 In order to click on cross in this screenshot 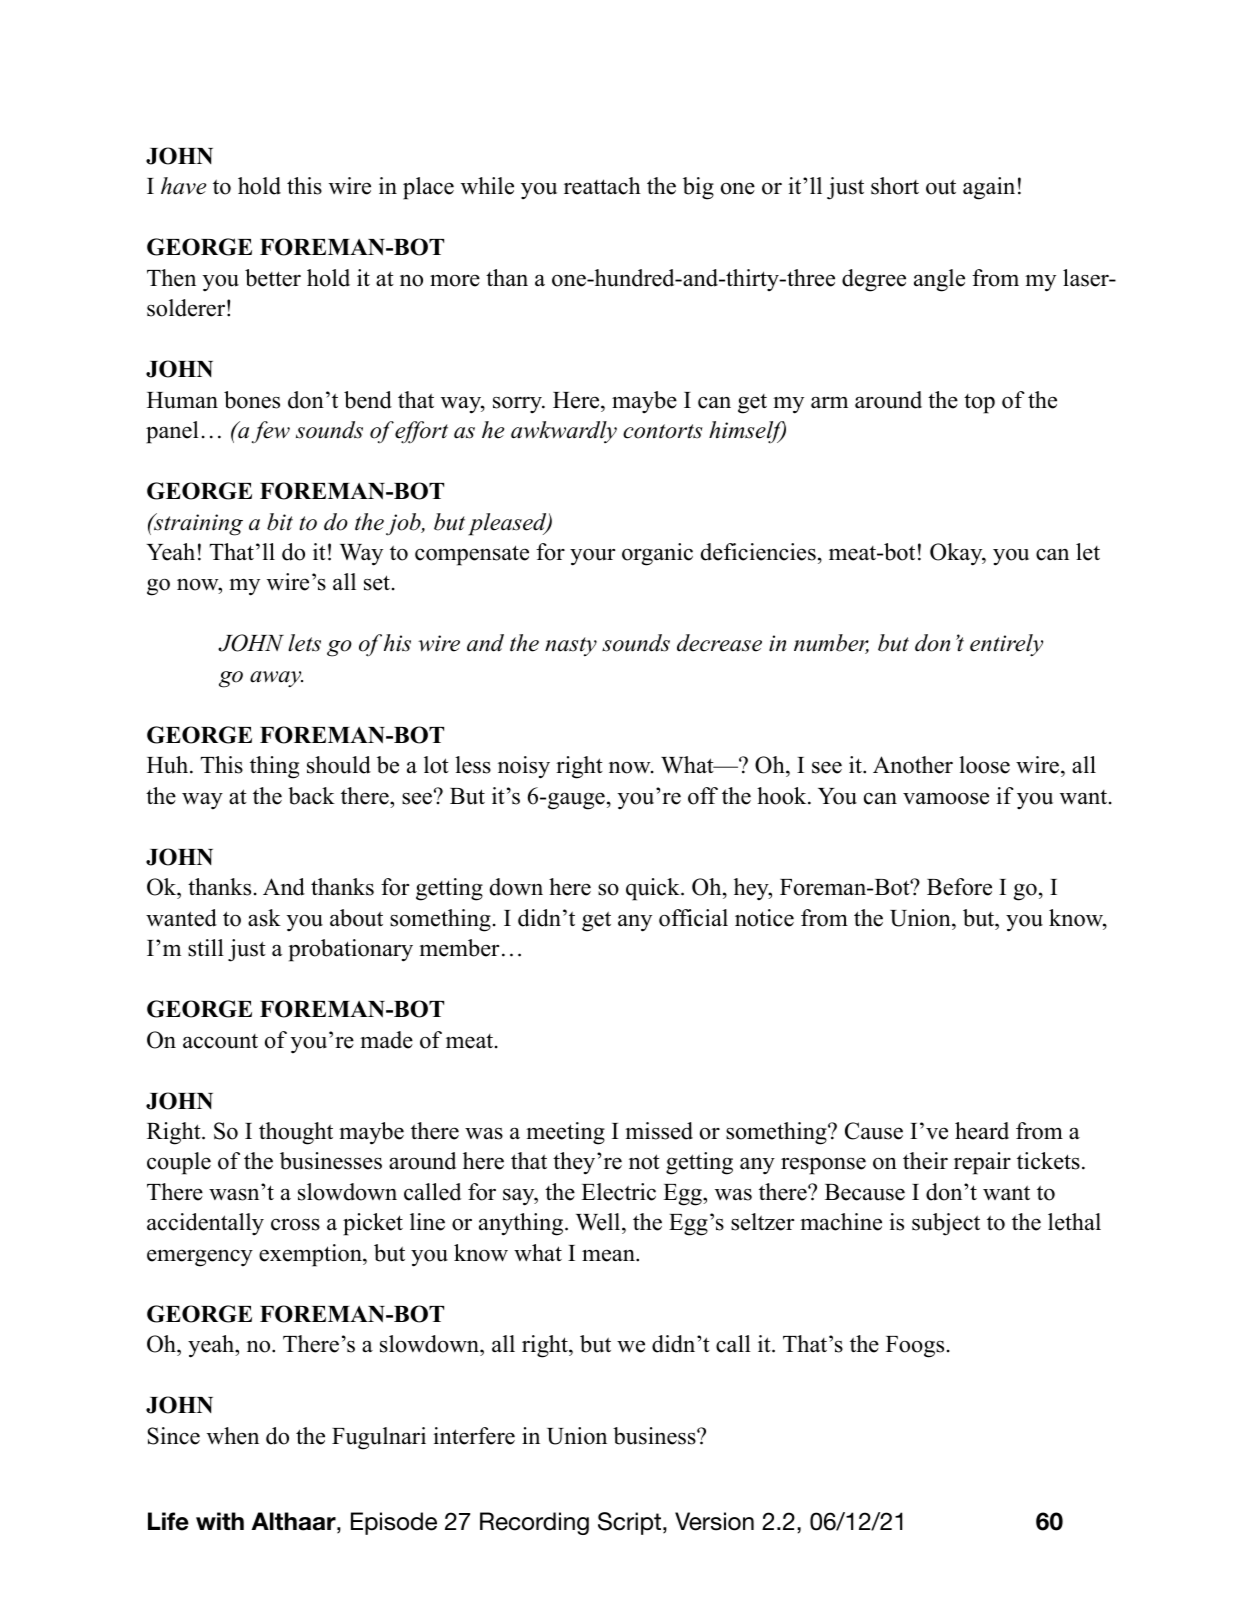, I will do `click(295, 1225)`.
